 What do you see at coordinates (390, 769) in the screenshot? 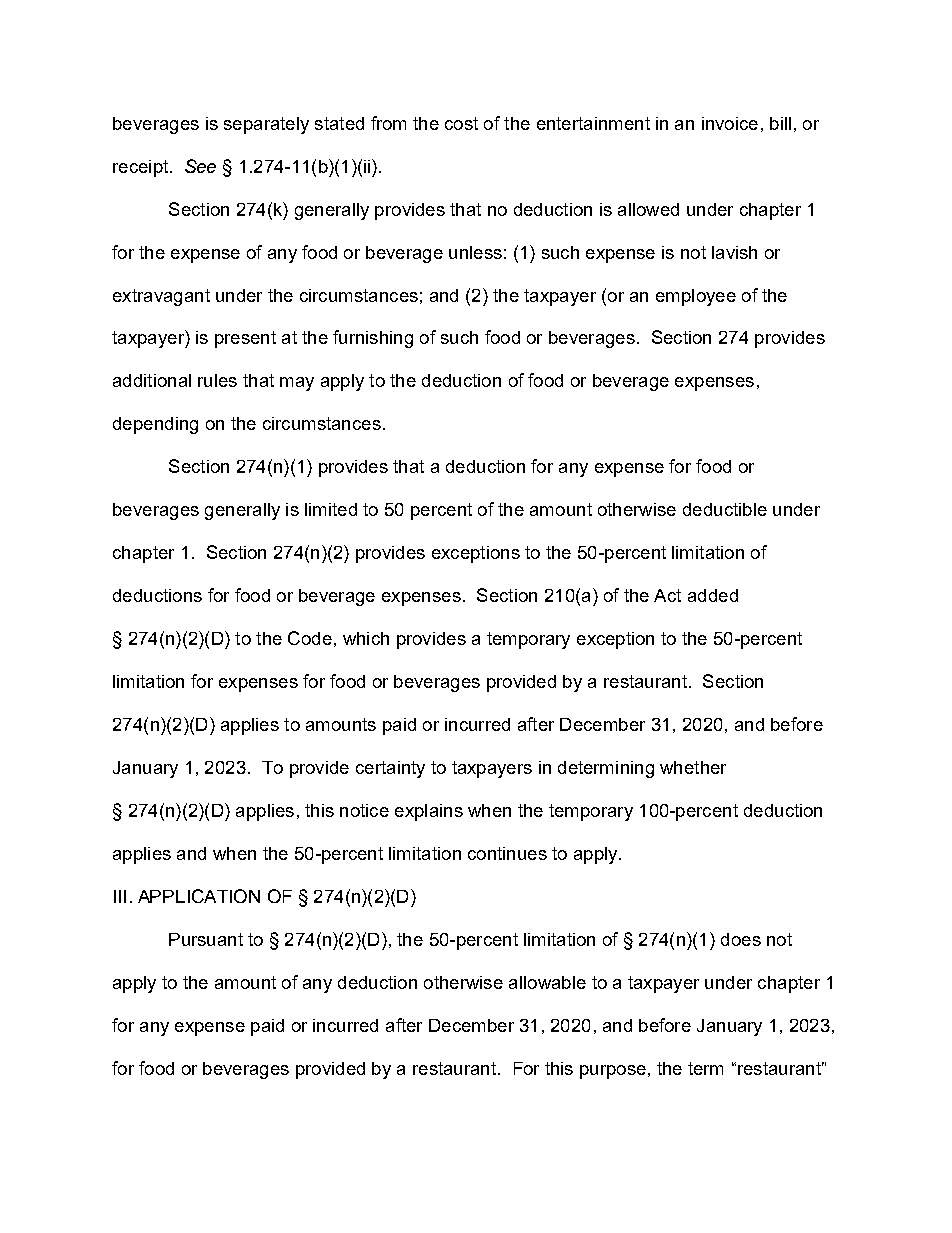
I see `certainty` at bounding box center [390, 769].
